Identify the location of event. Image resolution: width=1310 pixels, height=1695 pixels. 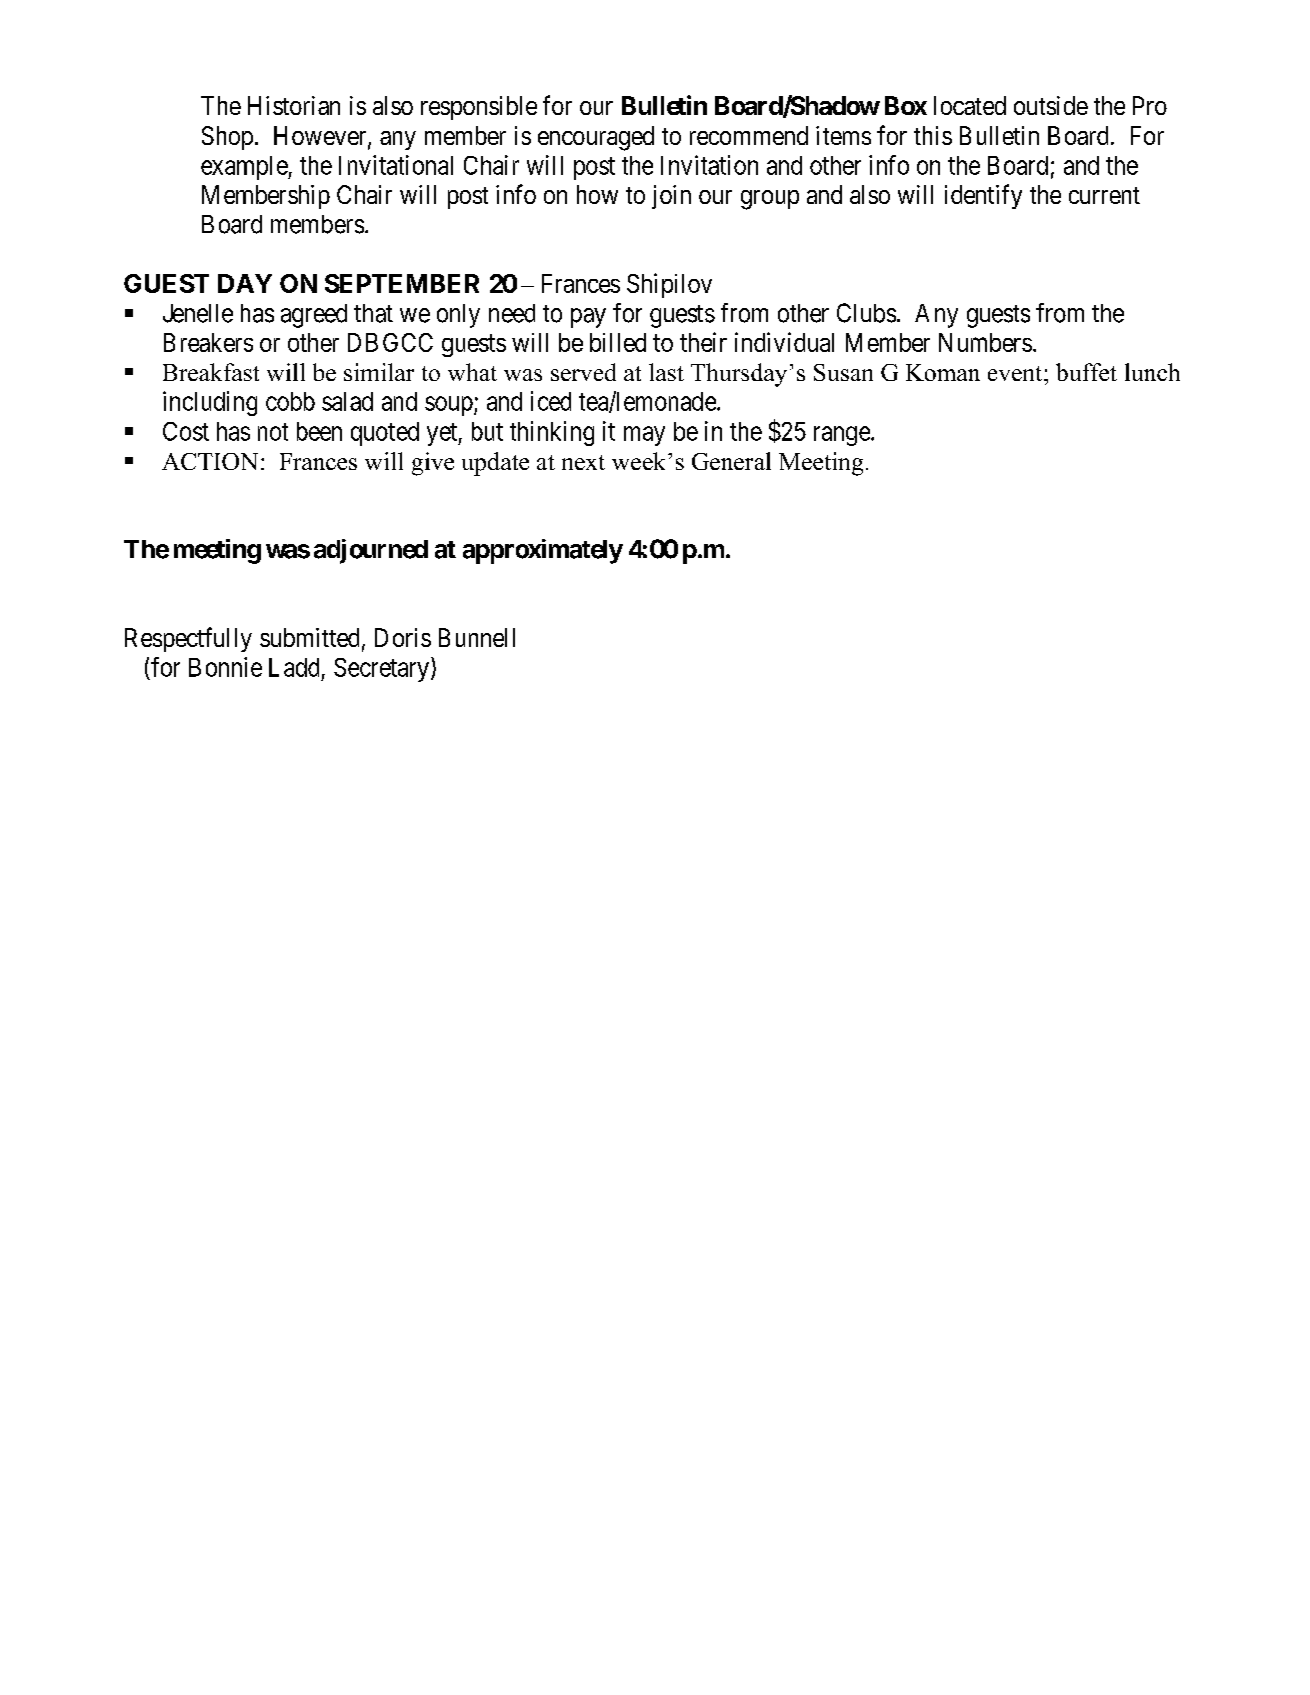
(1016, 373).
